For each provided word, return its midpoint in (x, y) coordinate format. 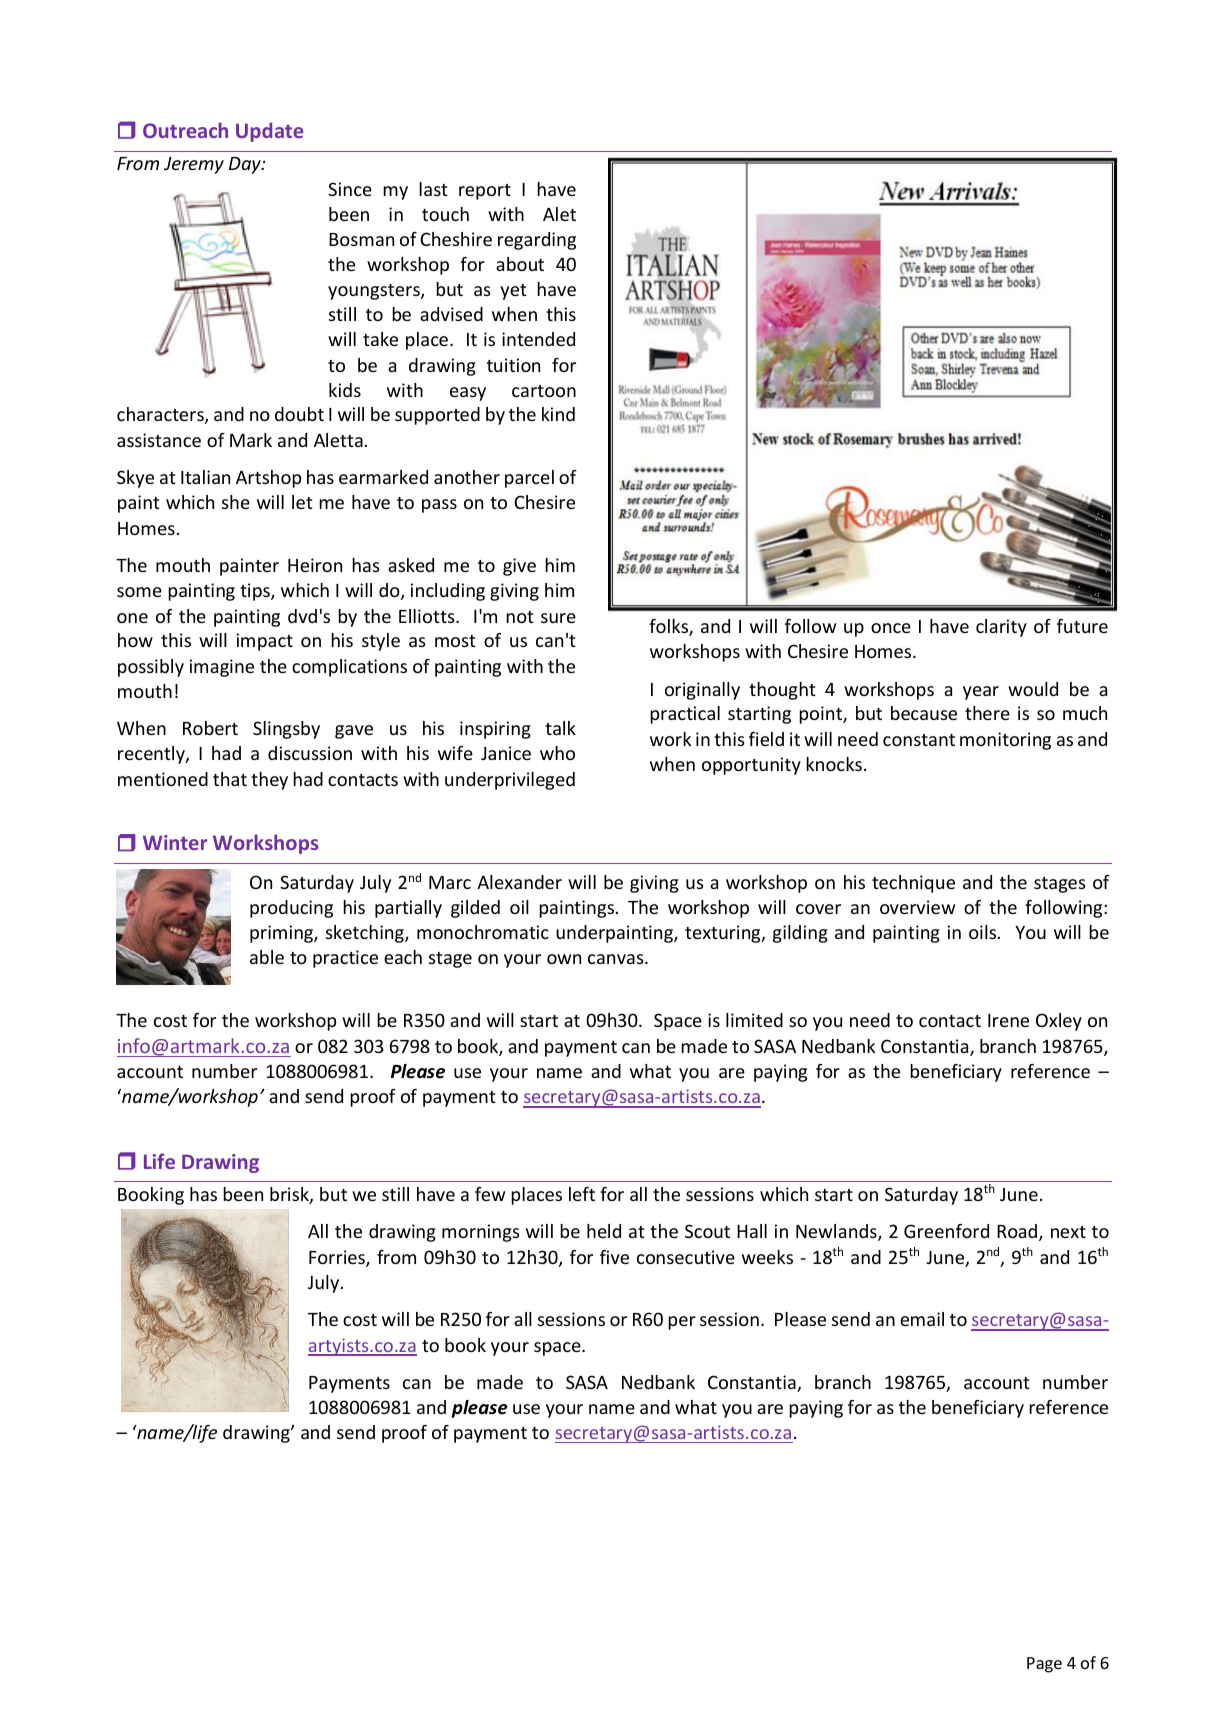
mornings (481, 1233)
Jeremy (194, 165)
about (520, 264)
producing (291, 909)
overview (917, 907)
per (682, 1323)
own (564, 959)
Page (1044, 1665)
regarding (537, 241)
